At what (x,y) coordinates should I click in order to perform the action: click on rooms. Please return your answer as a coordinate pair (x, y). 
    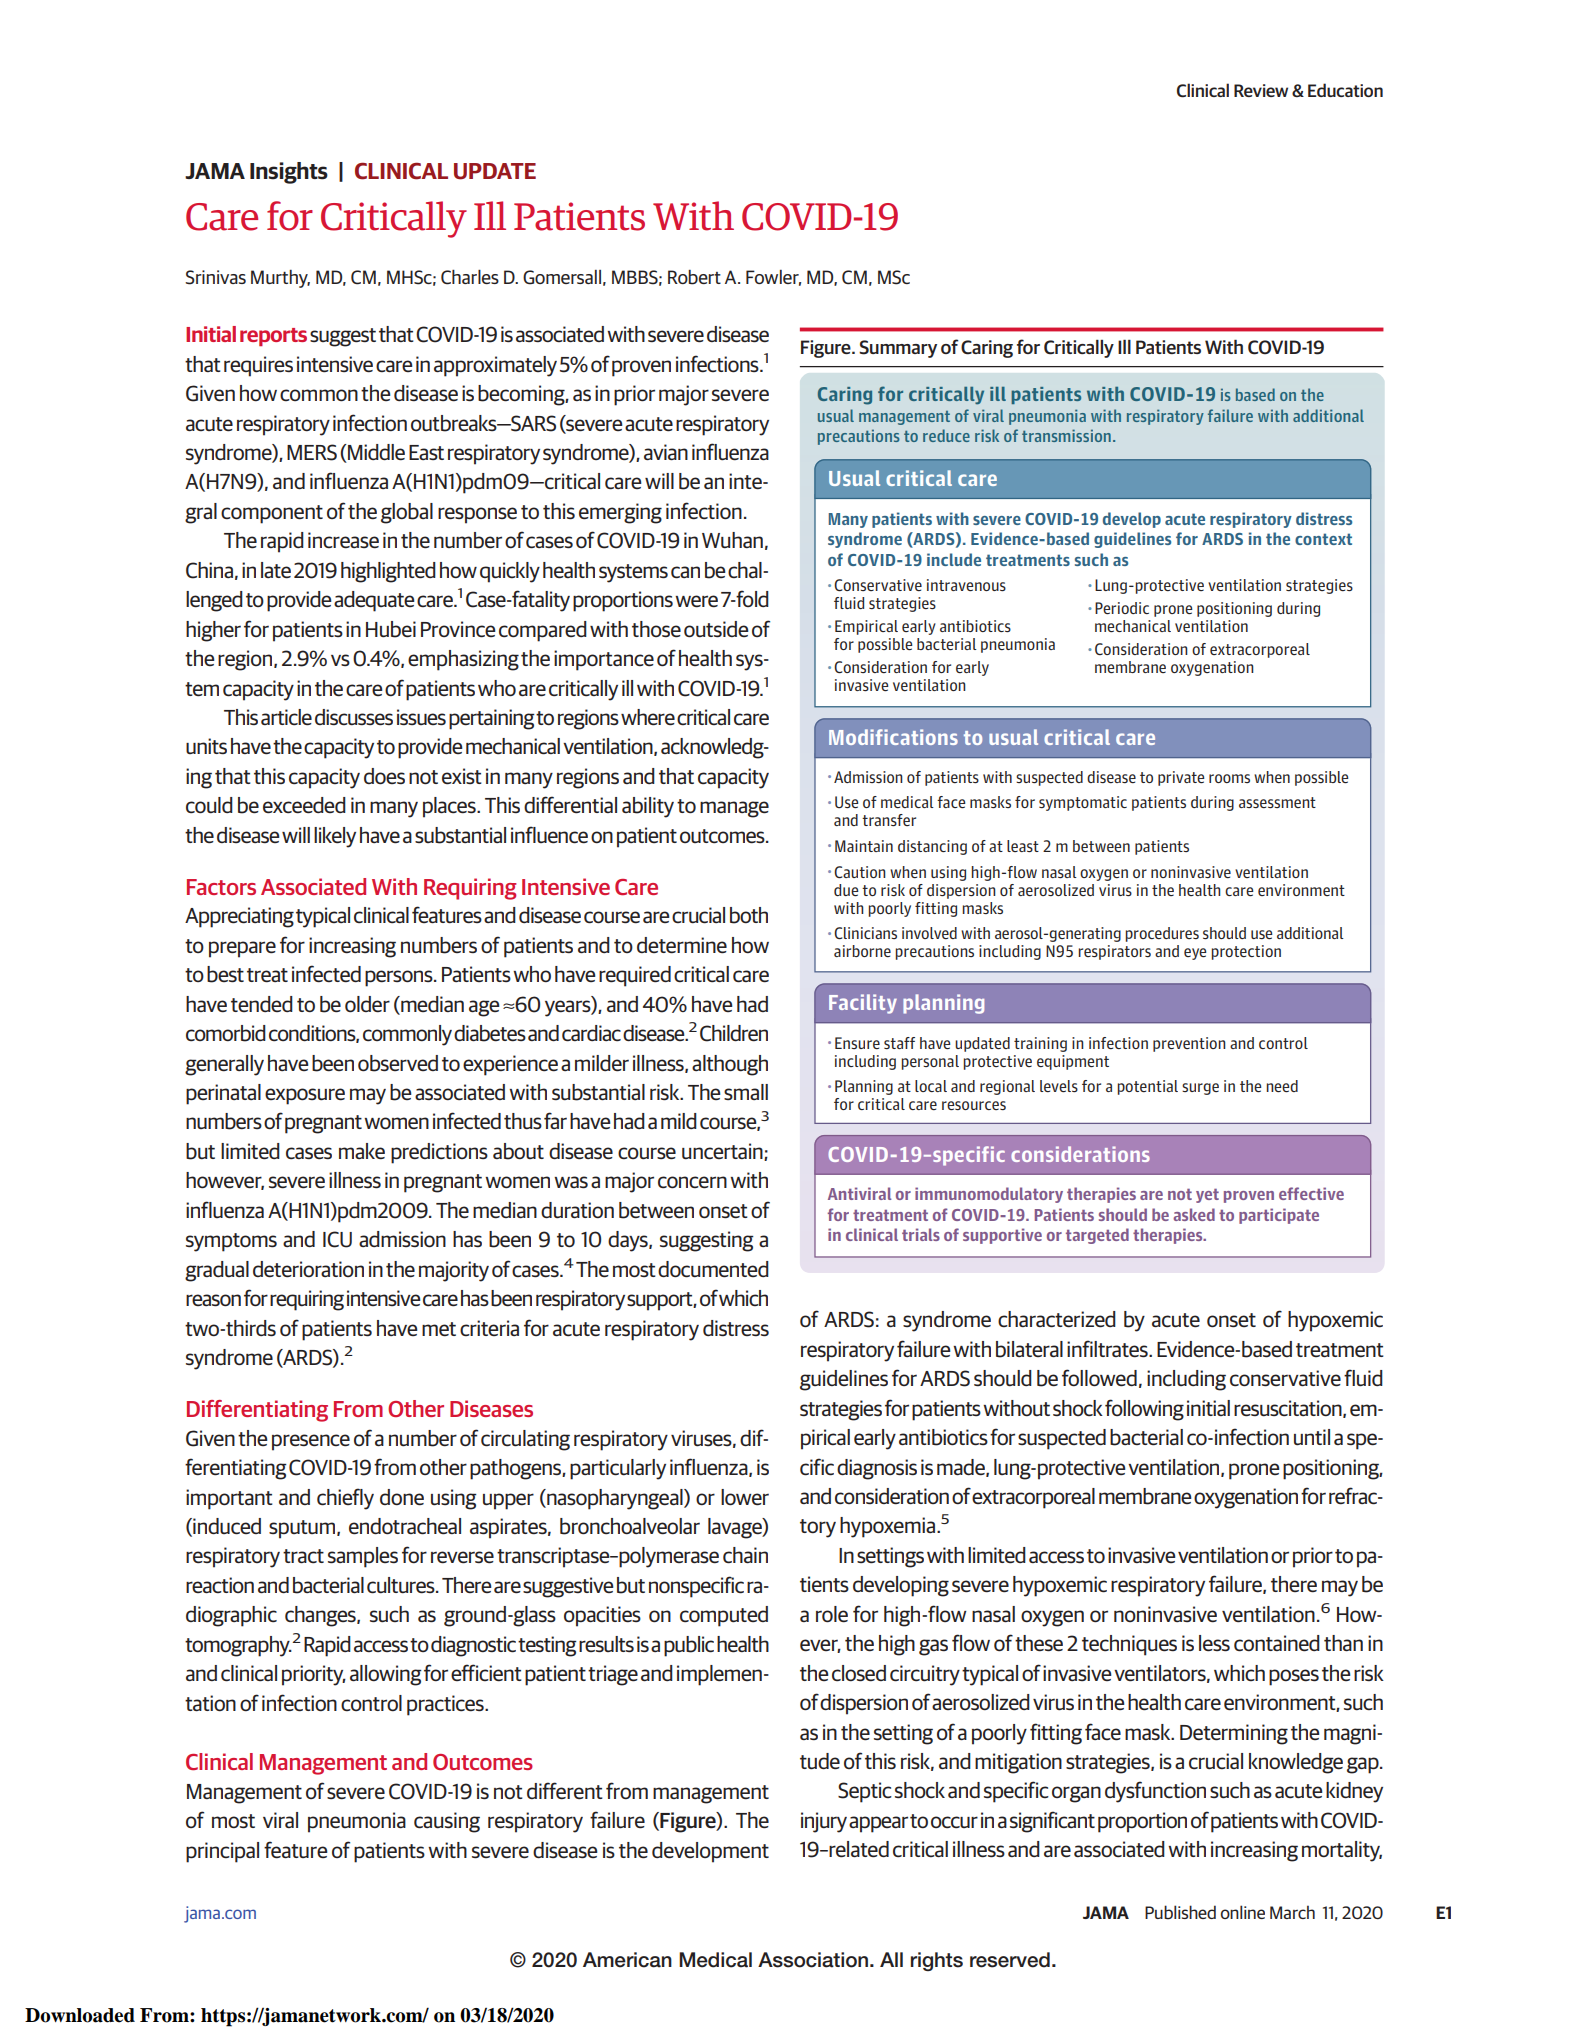
    Looking at the image, I should click on (1229, 778).
